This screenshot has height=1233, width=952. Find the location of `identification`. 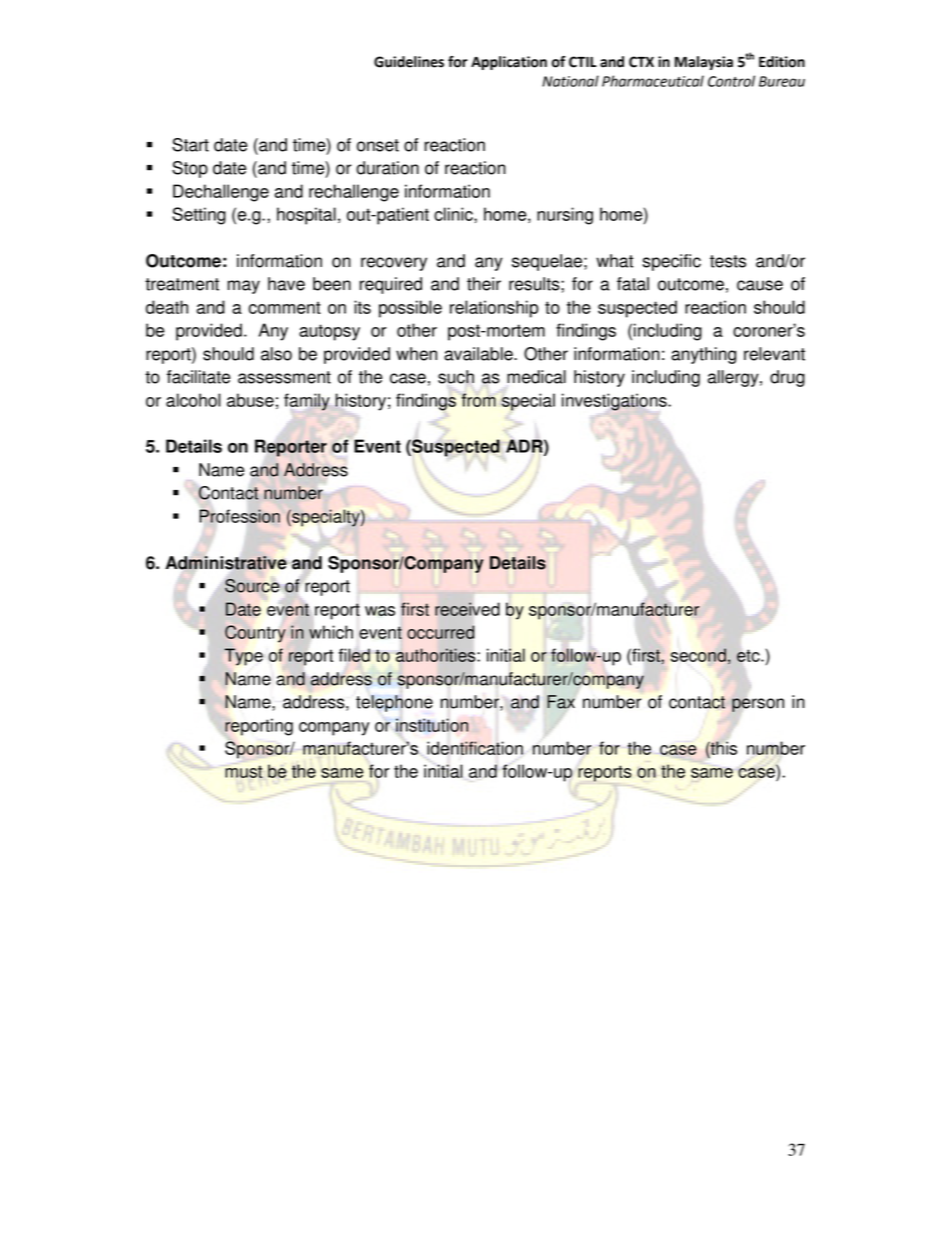

identification is located at coordinates (475, 748).
